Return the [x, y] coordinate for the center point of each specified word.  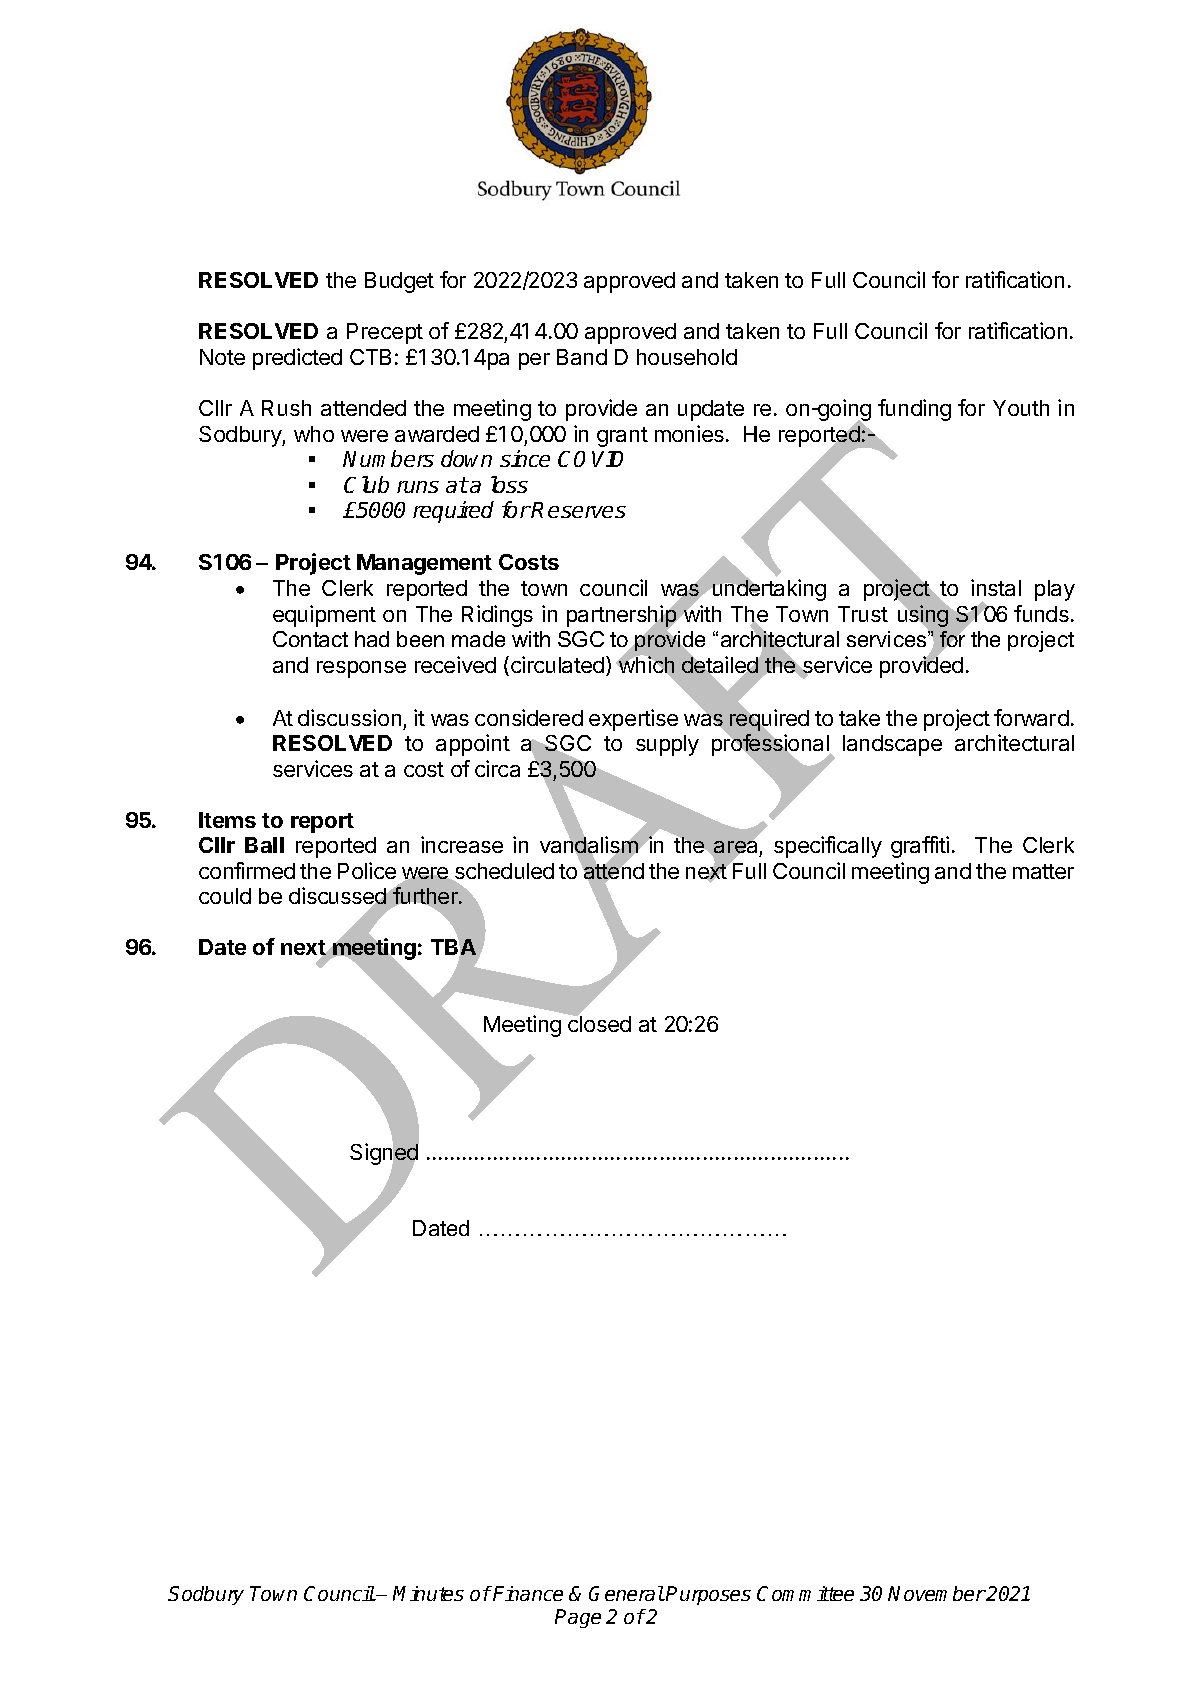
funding [914, 410]
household [687, 357]
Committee [805, 1593]
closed [599, 1023]
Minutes [428, 1593]
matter [1043, 871]
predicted [297, 359]
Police [367, 870]
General [626, 1593]
